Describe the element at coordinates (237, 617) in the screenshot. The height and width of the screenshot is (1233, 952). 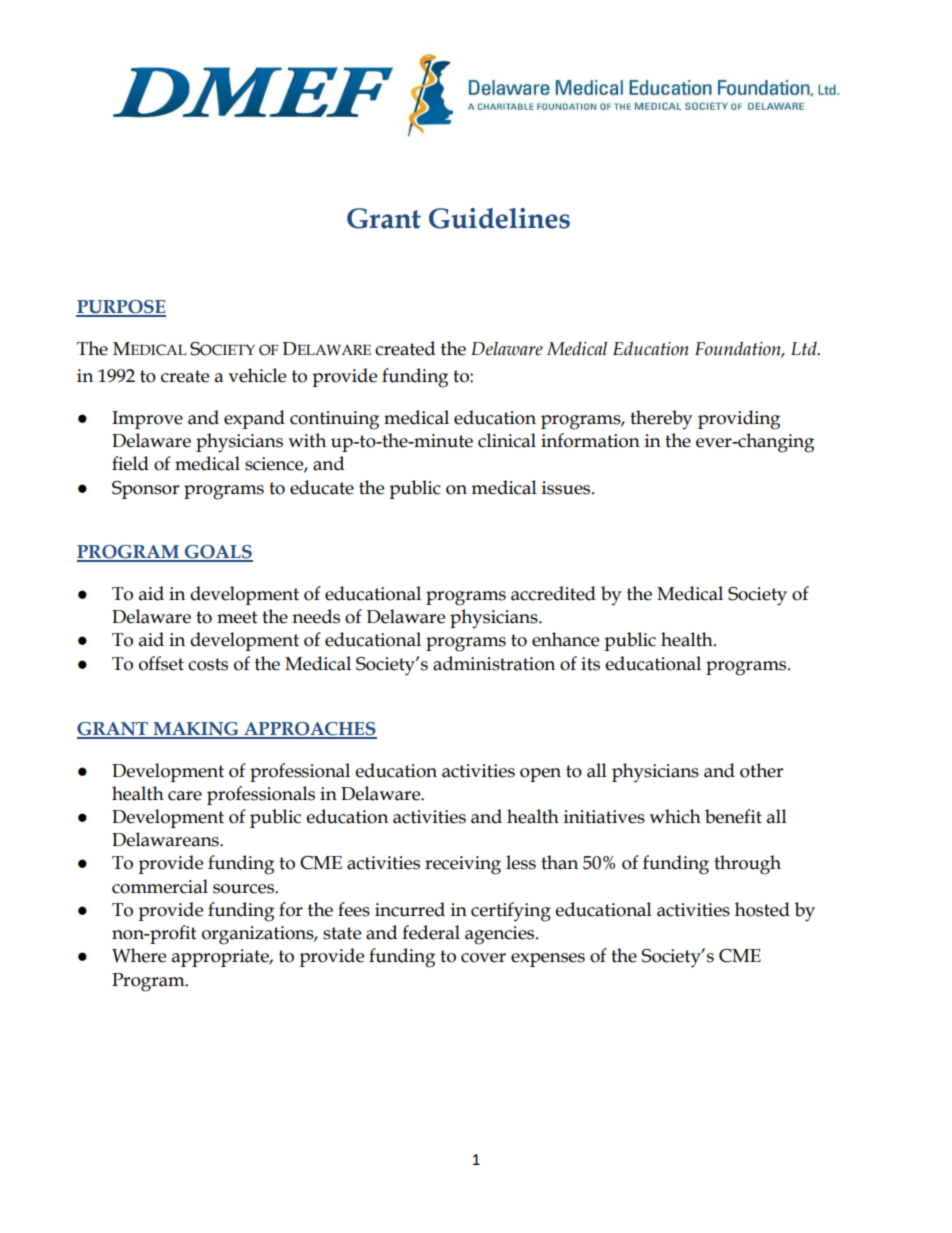
I see `meet` at that location.
